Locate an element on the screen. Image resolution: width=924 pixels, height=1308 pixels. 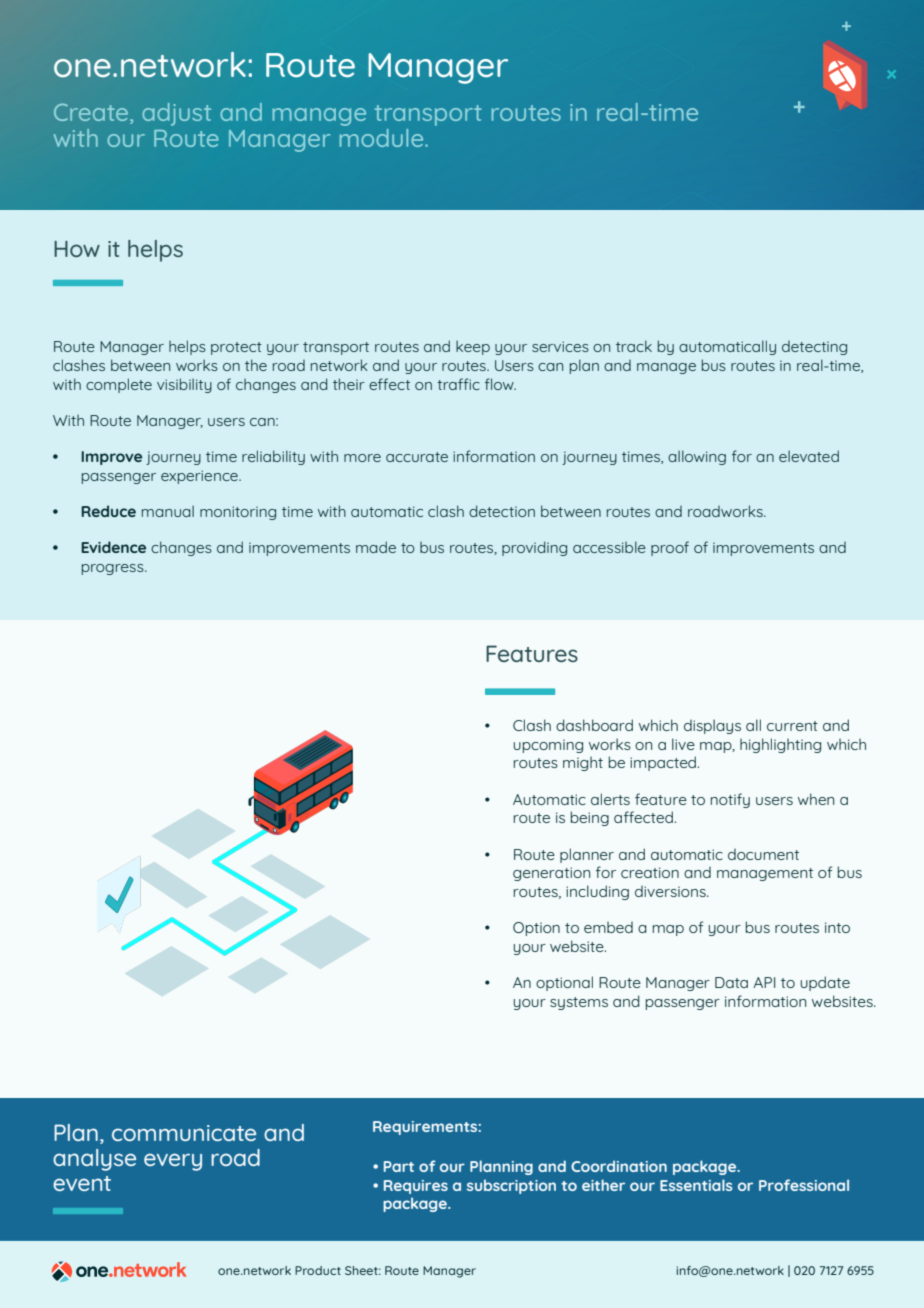
allowing is located at coordinates (697, 457).
